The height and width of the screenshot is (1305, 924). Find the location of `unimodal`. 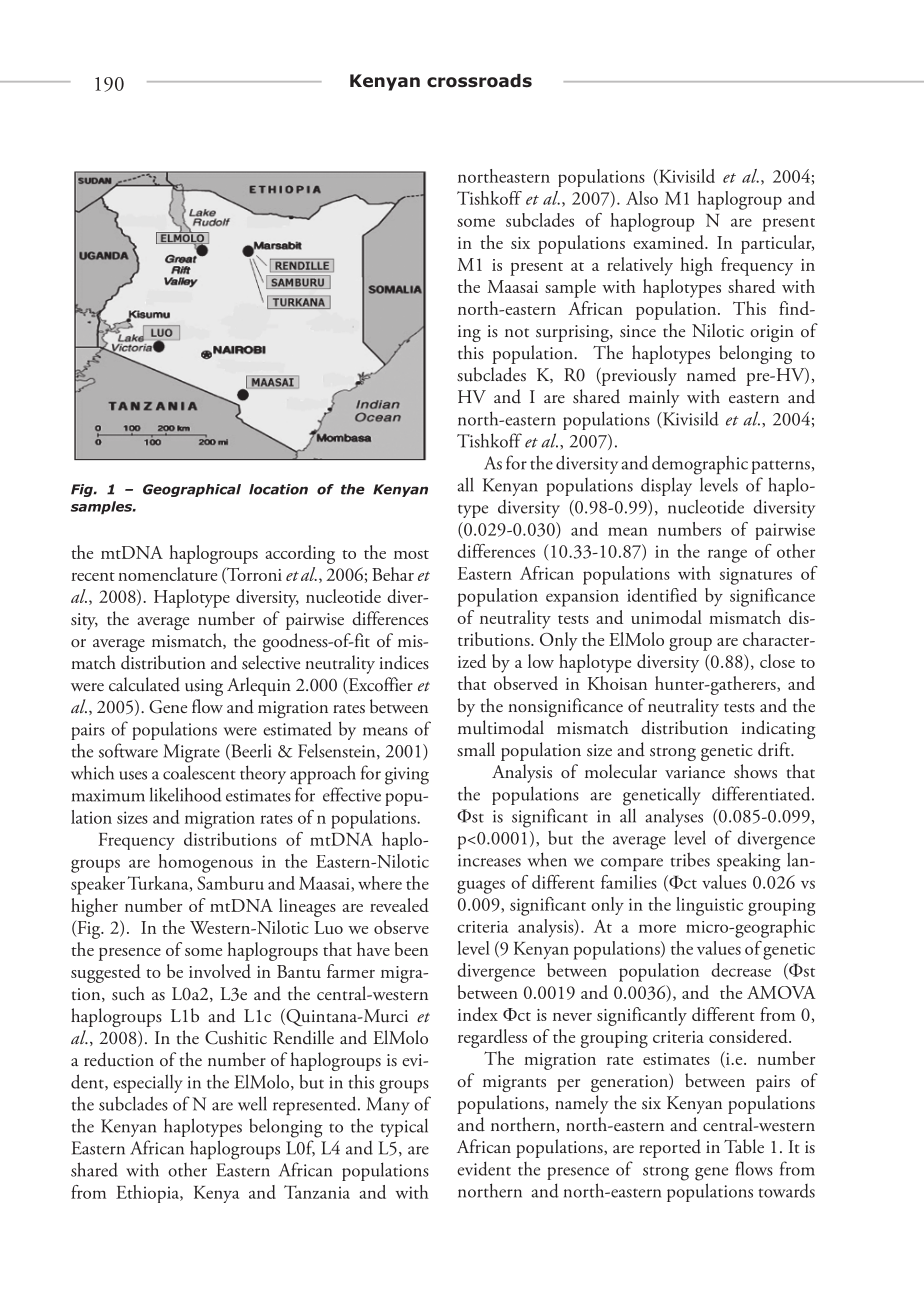

unimodal is located at coordinates (666, 617).
